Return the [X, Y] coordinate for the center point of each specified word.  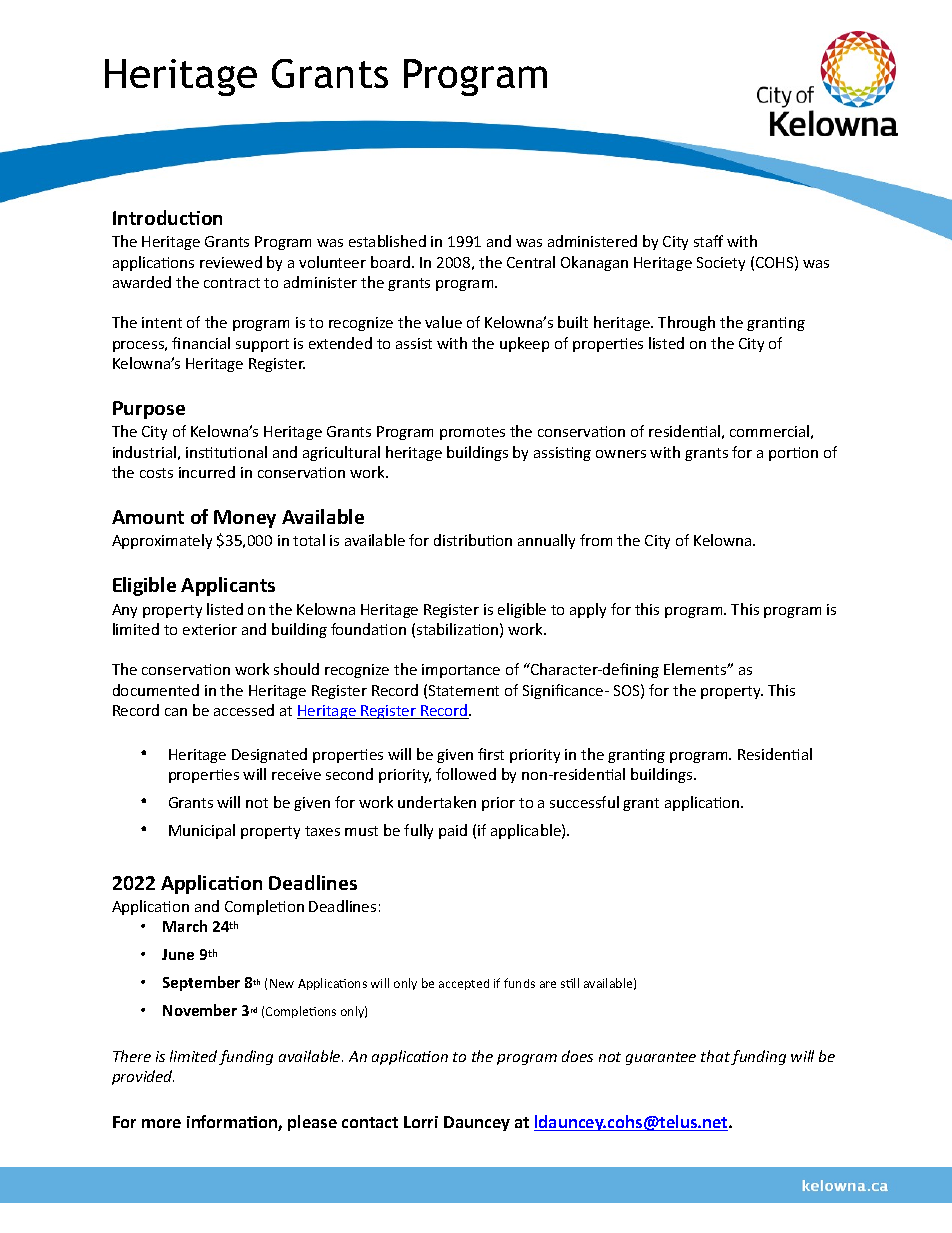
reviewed [231, 262]
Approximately [162, 541]
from [596, 540]
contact [370, 1122]
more [161, 1123]
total [309, 540]
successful [584, 802]
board [390, 262]
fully [418, 831]
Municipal [202, 831]
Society [721, 264]
